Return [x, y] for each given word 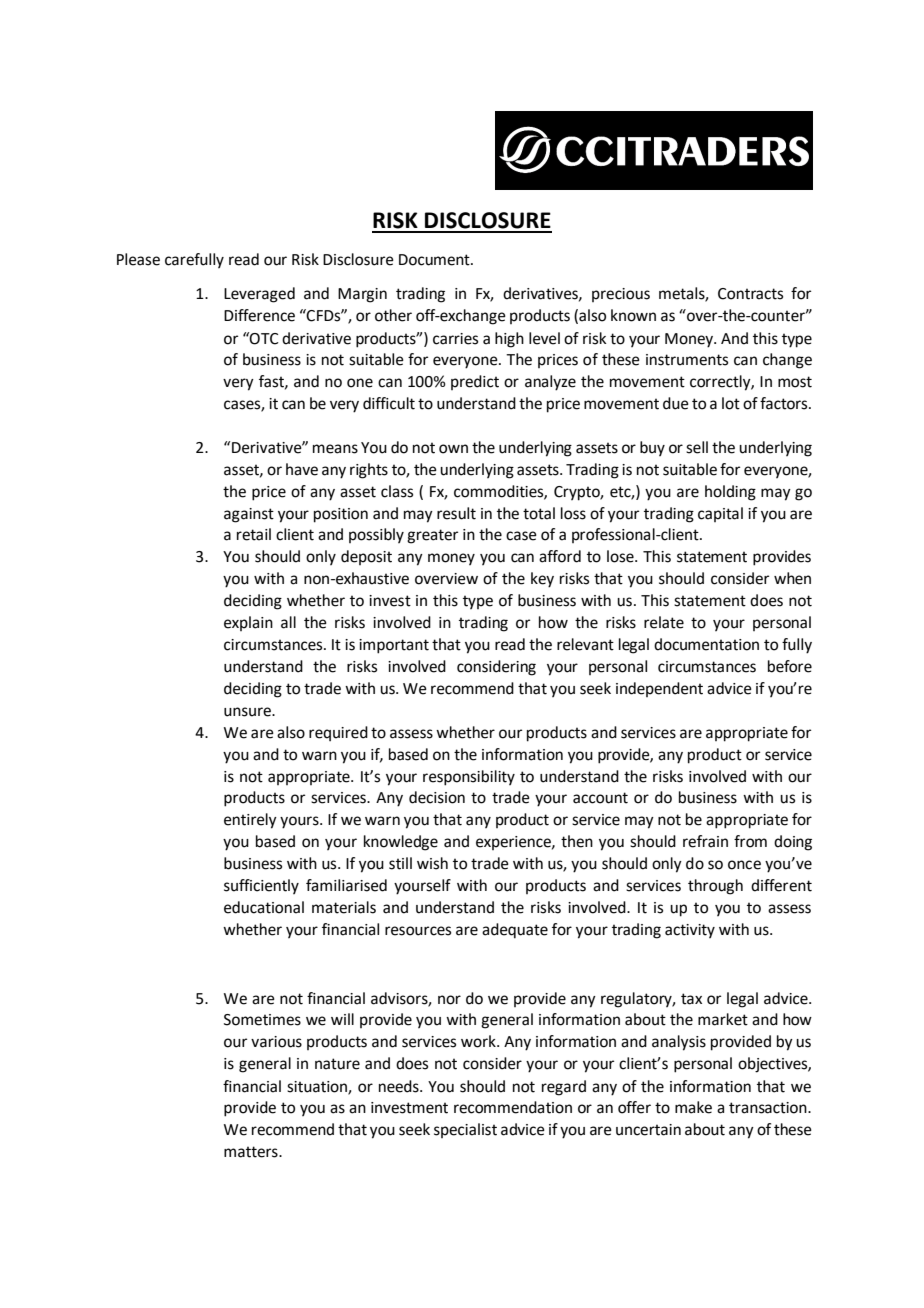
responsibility [469, 778]
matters [252, 1152]
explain [248, 623]
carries [455, 339]
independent [659, 689]
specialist [465, 1130]
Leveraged [259, 295]
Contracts [750, 294]
